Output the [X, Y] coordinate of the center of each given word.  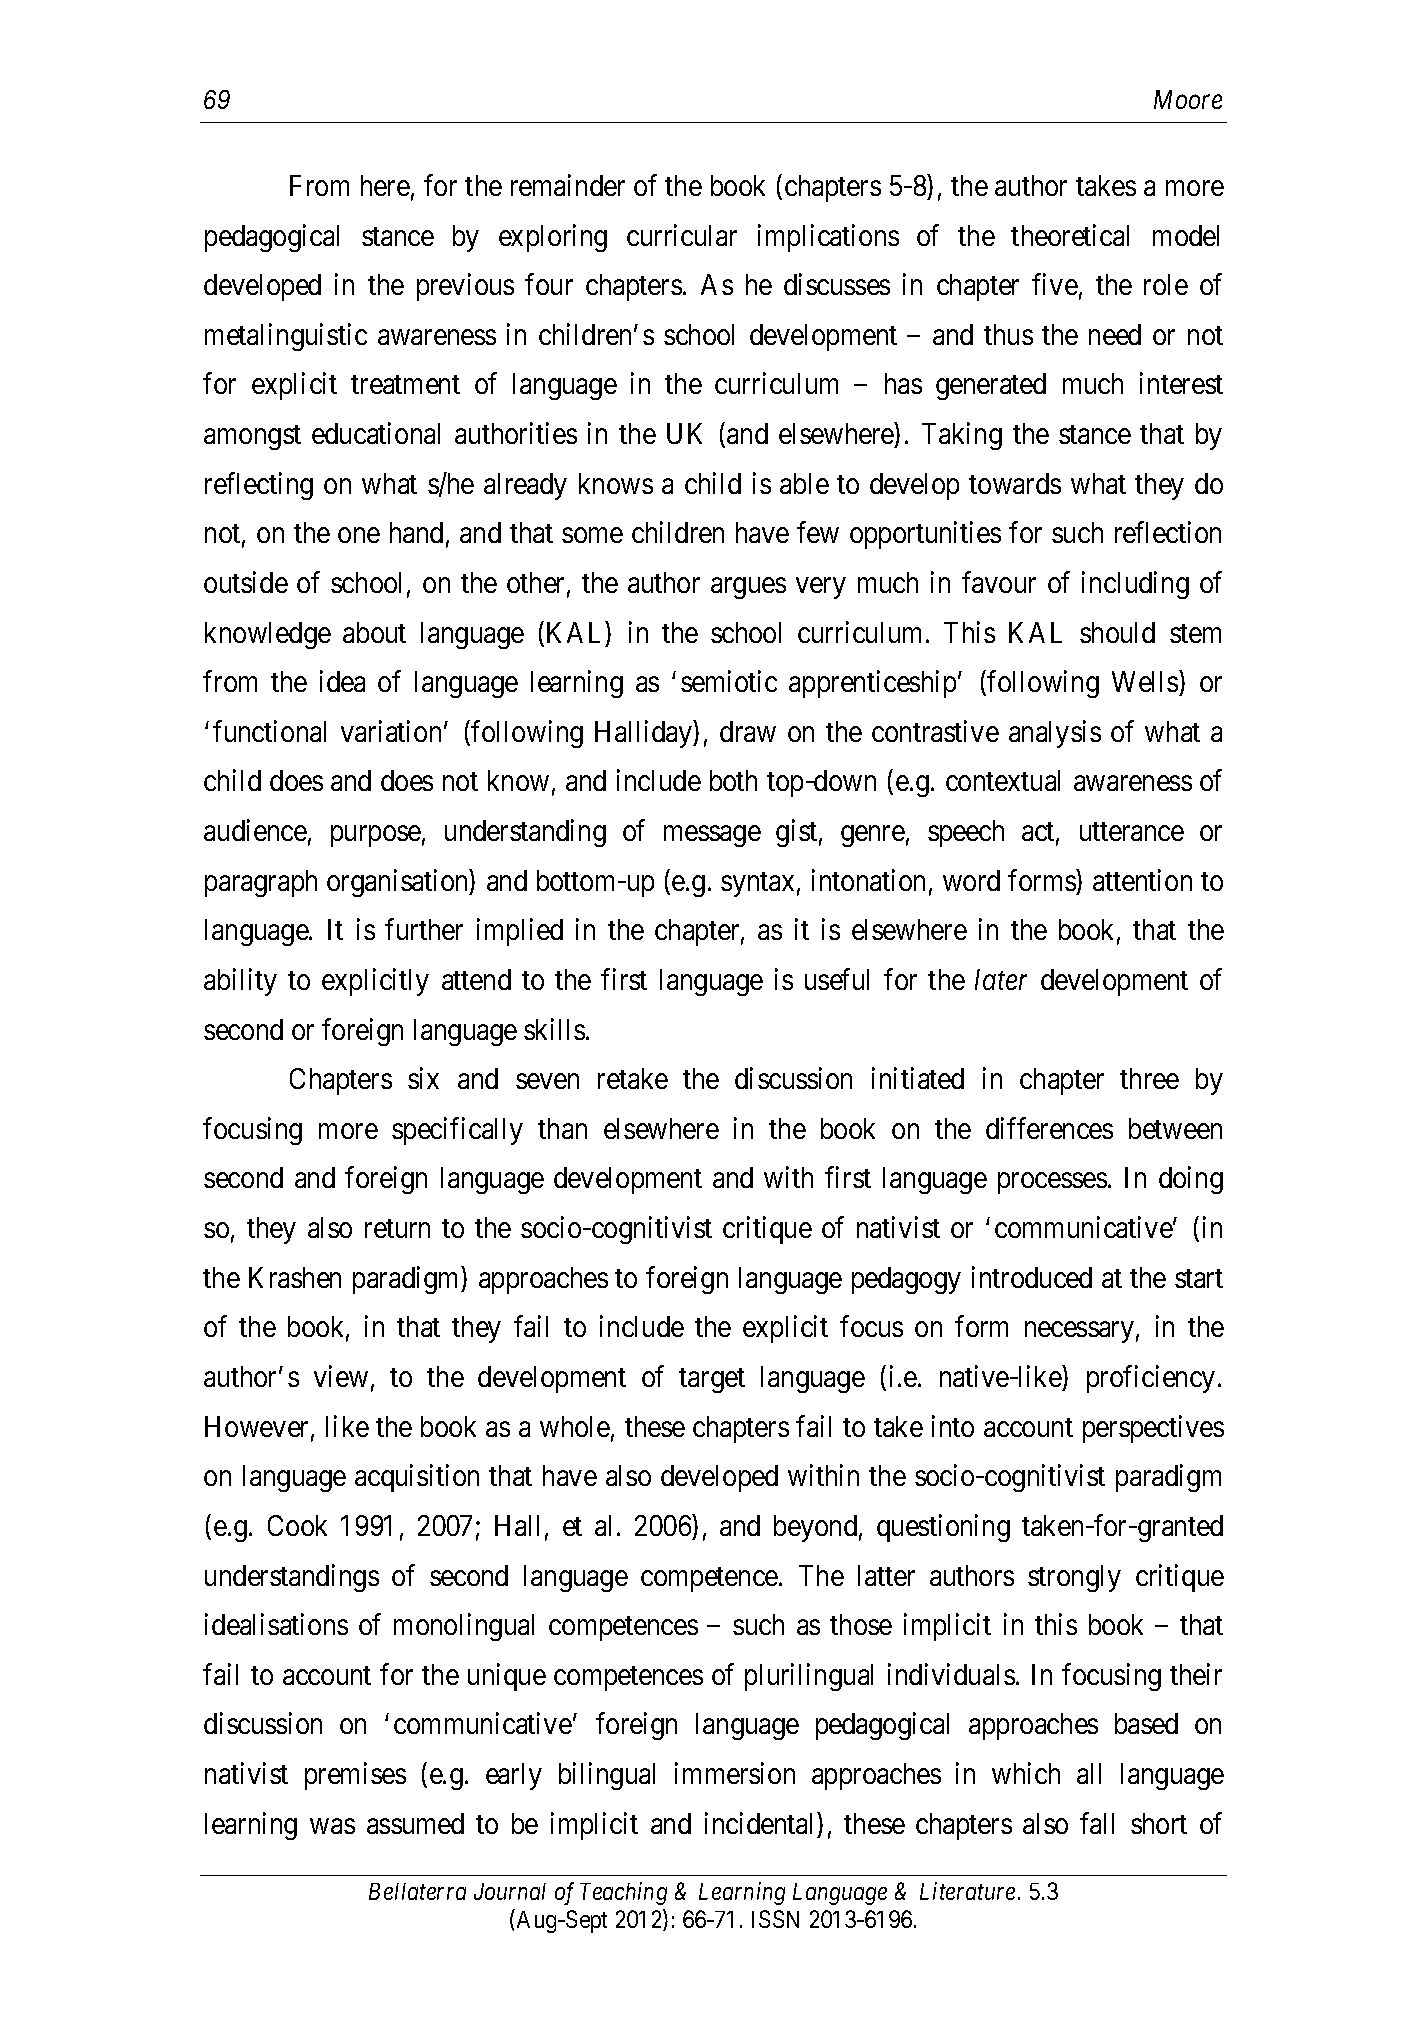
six [423, 1078]
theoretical [1070, 235]
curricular [682, 235]
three [1149, 1078]
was [332, 1826]
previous [465, 287]
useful [837, 979]
